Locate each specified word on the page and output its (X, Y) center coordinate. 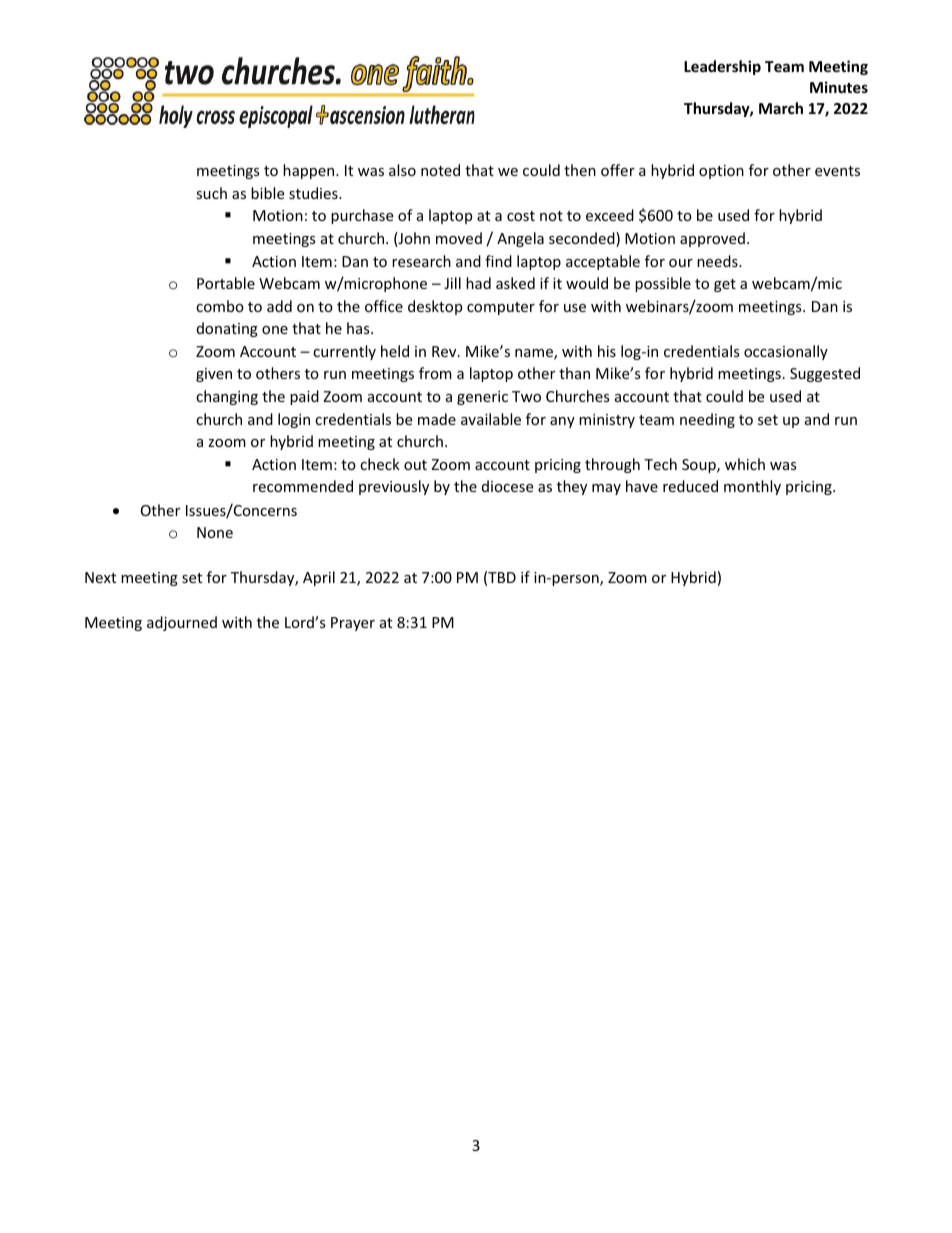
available (491, 419)
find (498, 261)
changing (227, 397)
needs (718, 261)
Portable (226, 283)
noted (440, 170)
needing (707, 420)
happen (310, 171)
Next (100, 577)
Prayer (353, 624)
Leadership (722, 67)
